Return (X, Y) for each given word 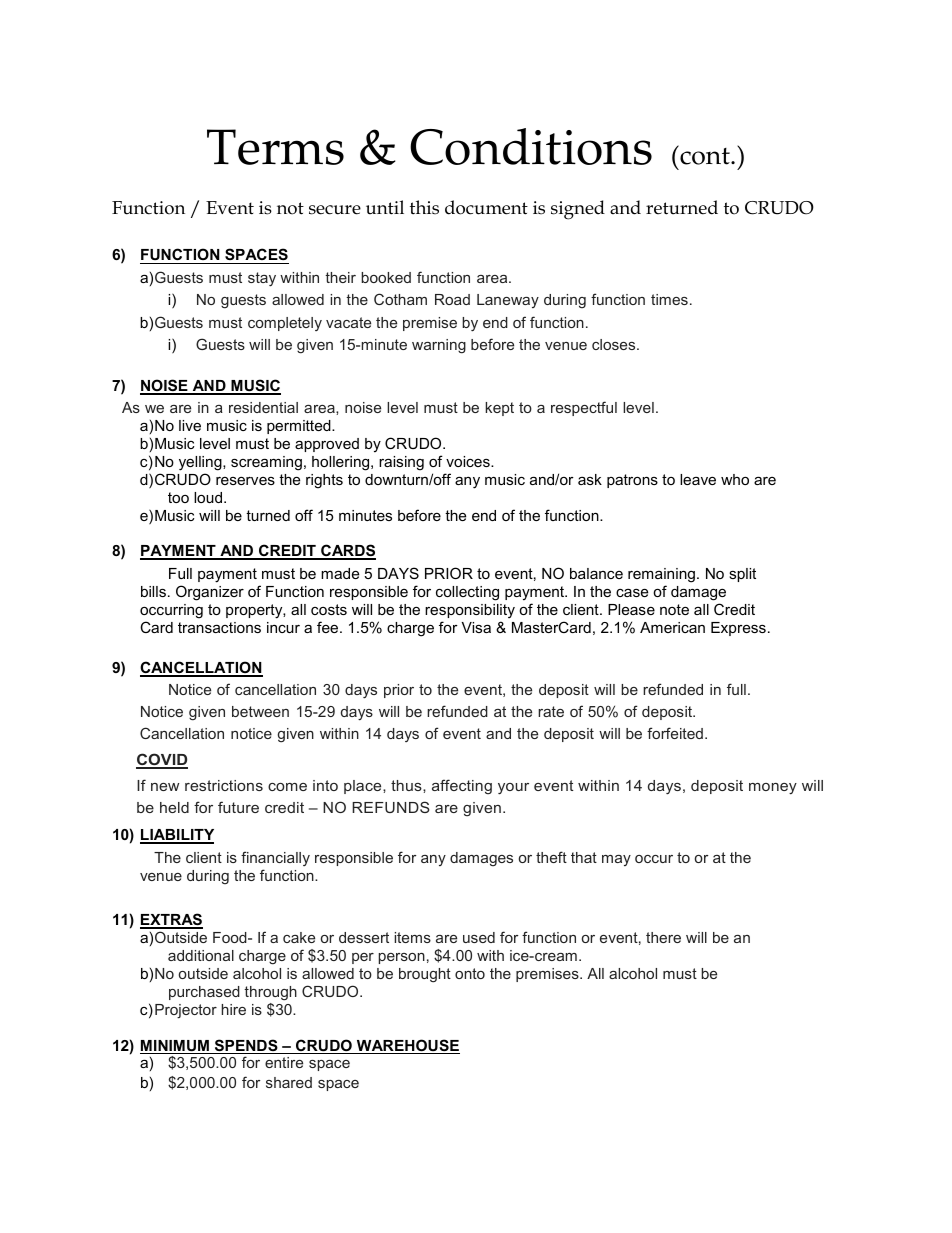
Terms (275, 147)
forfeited (675, 733)
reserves (245, 480)
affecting (462, 787)
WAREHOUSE (407, 1046)
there (663, 937)
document (486, 207)
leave (698, 479)
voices (469, 461)
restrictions (224, 785)
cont (705, 155)
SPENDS (246, 1046)
